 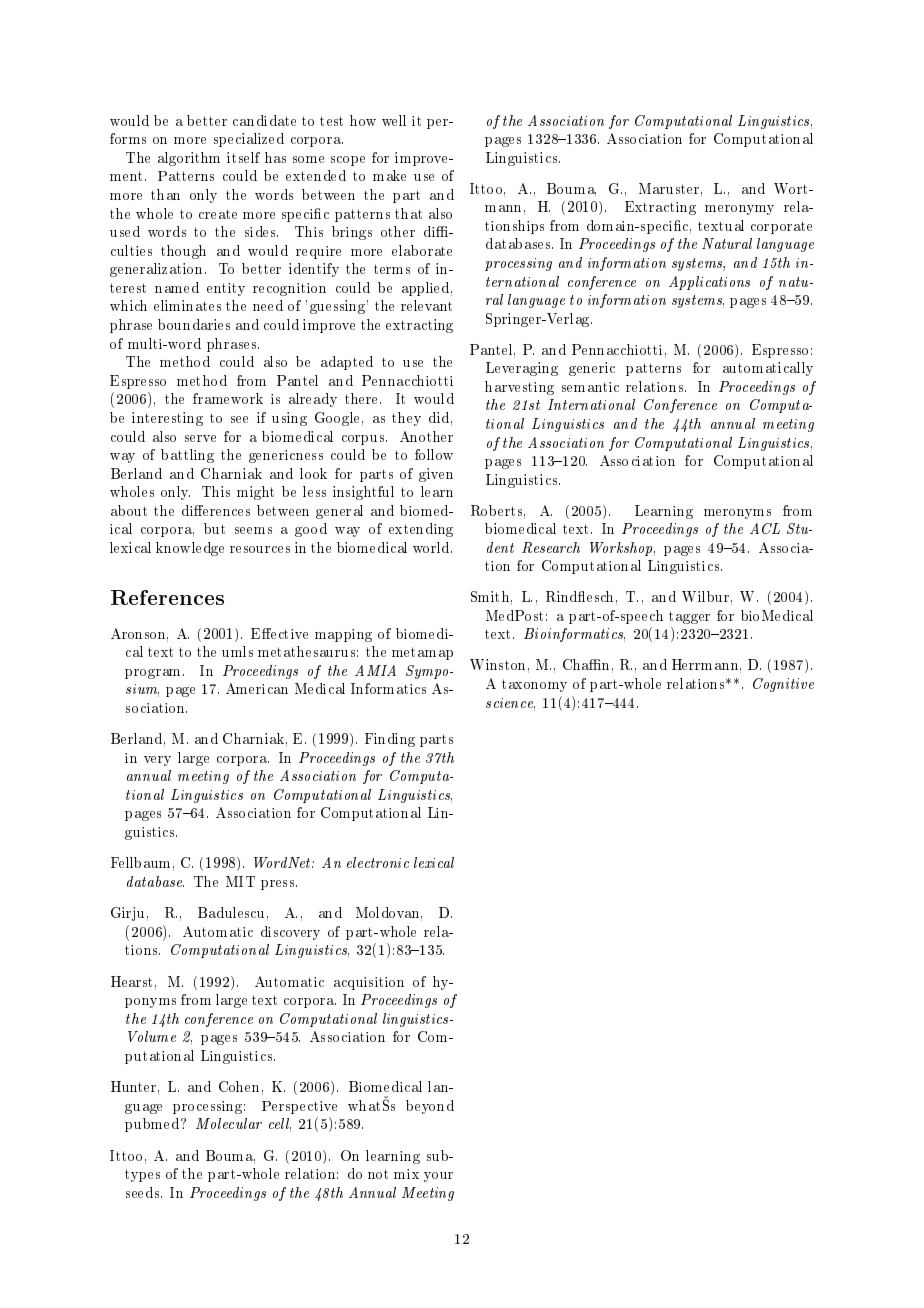 I want to click on Molecular, so click(x=229, y=1123).
